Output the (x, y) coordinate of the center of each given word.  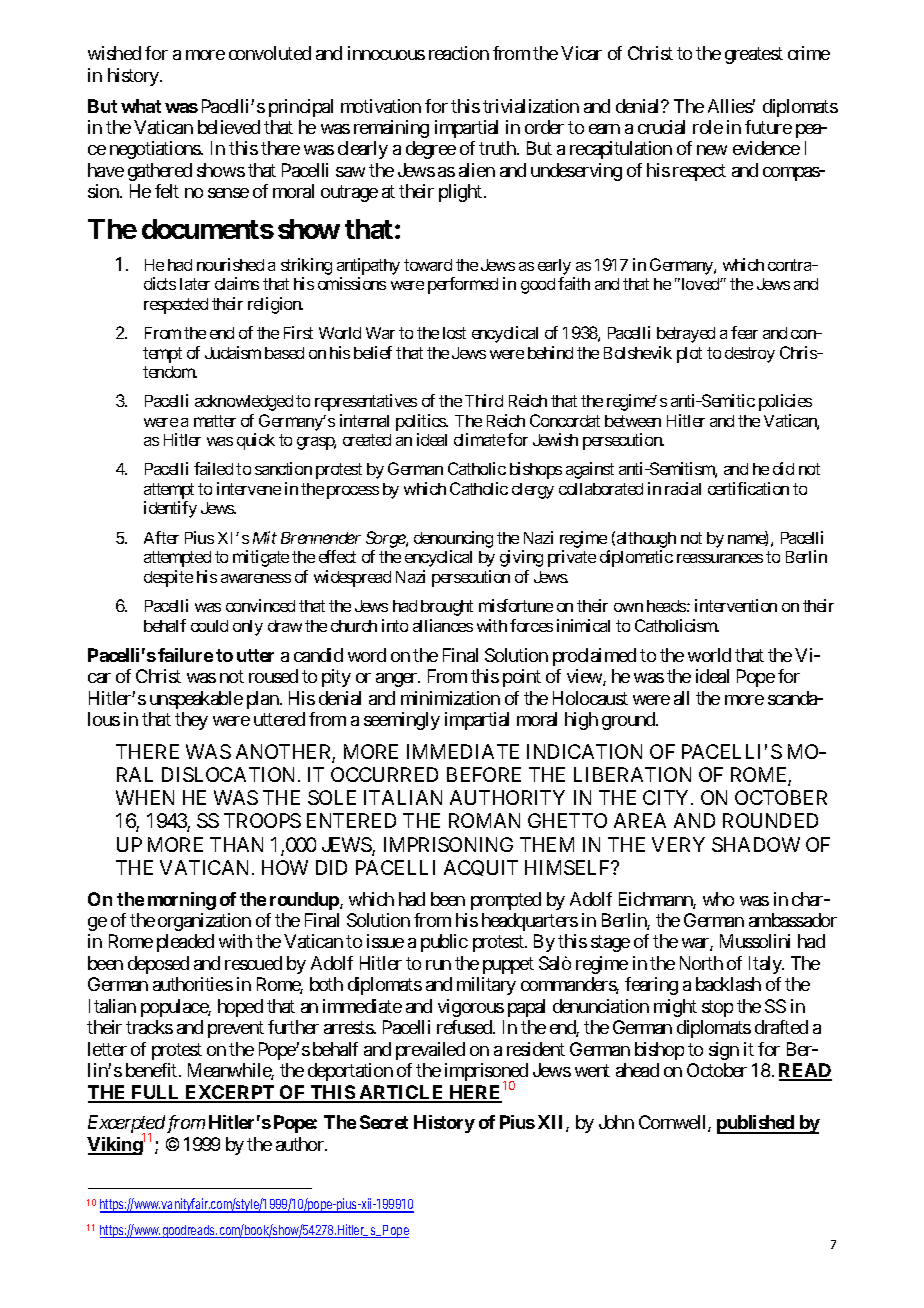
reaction (459, 53)
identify (170, 509)
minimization (450, 698)
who (718, 899)
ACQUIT (481, 868)
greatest (754, 56)
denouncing (453, 539)
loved (700, 284)
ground (629, 721)
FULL (156, 1093)
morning (182, 901)
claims (237, 283)
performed (463, 285)
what (141, 106)
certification (748, 488)
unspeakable (196, 700)
